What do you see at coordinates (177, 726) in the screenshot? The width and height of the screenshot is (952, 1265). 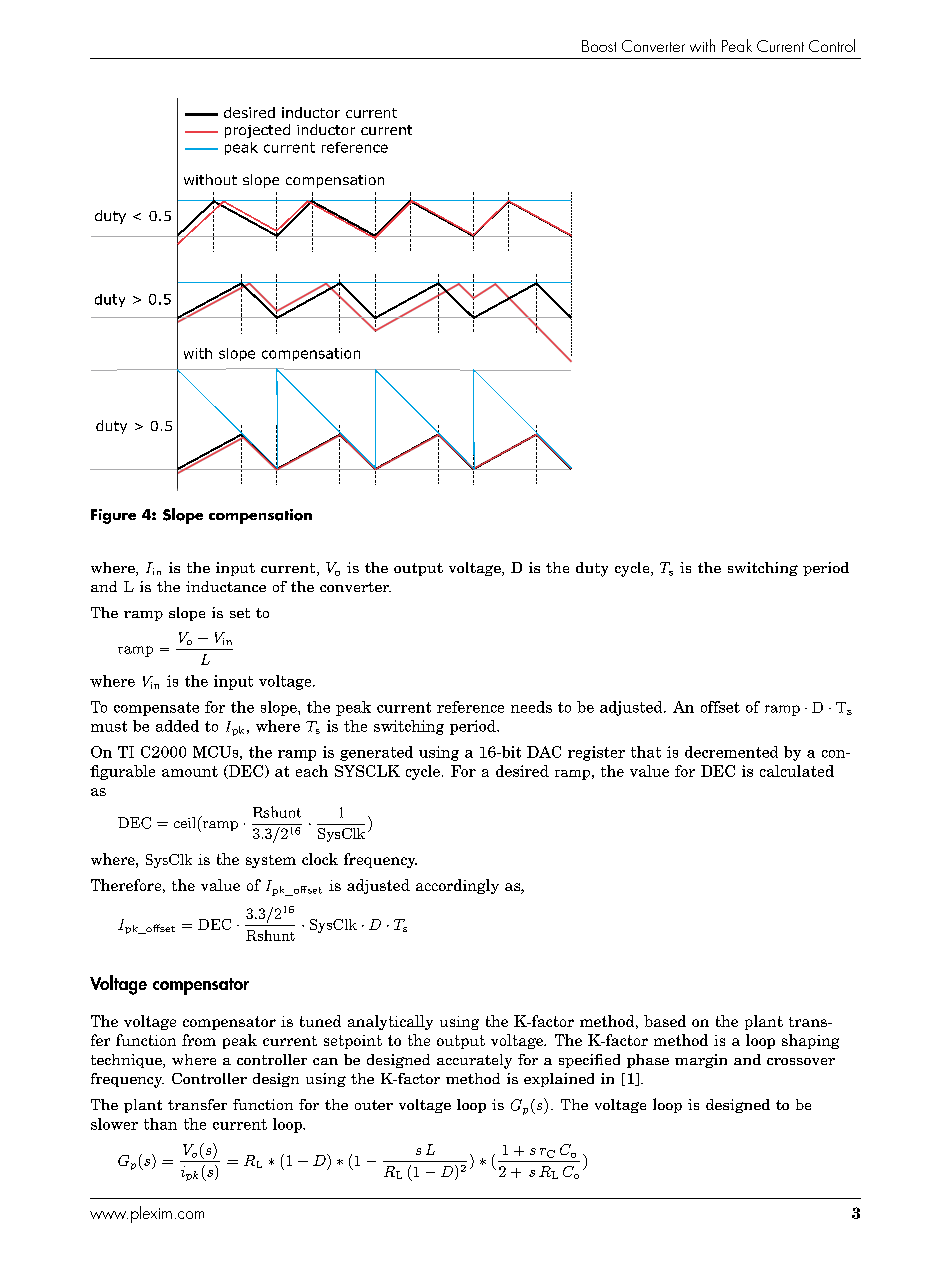 I see `added` at bounding box center [177, 726].
